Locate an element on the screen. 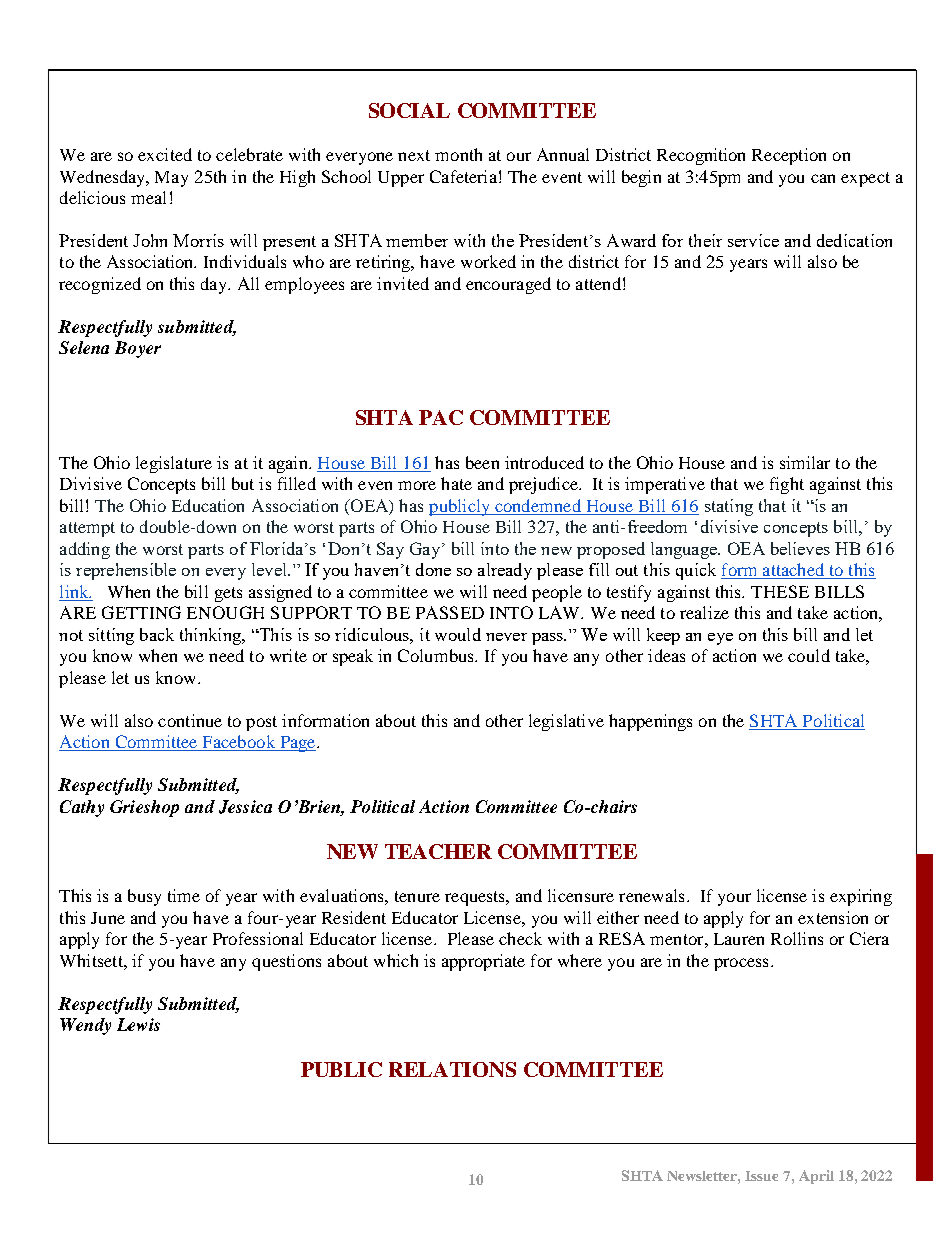 This screenshot has height=1233, width=952. PAC is located at coordinates (441, 417).
